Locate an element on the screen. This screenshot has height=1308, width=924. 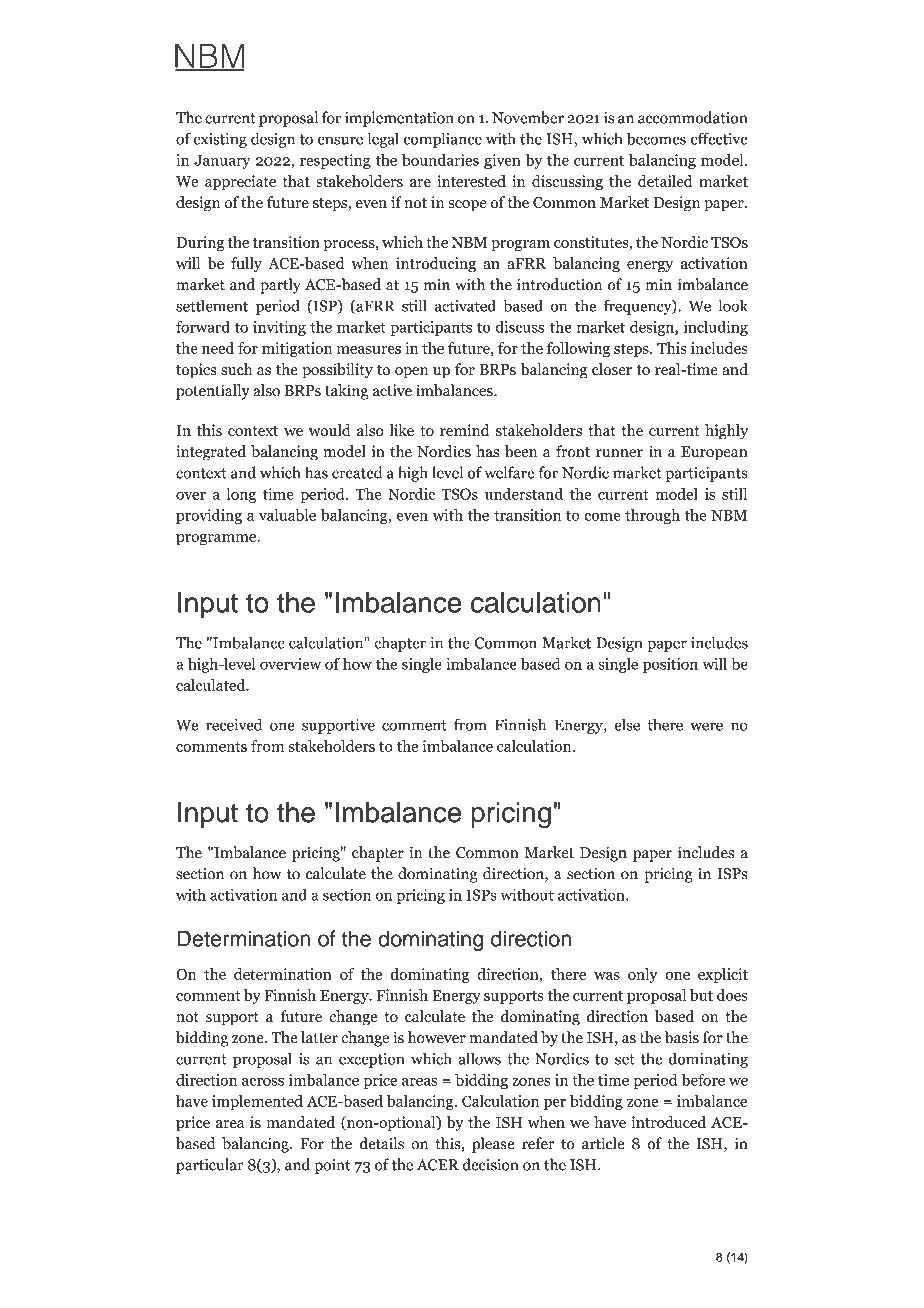
through is located at coordinates (652, 516).
